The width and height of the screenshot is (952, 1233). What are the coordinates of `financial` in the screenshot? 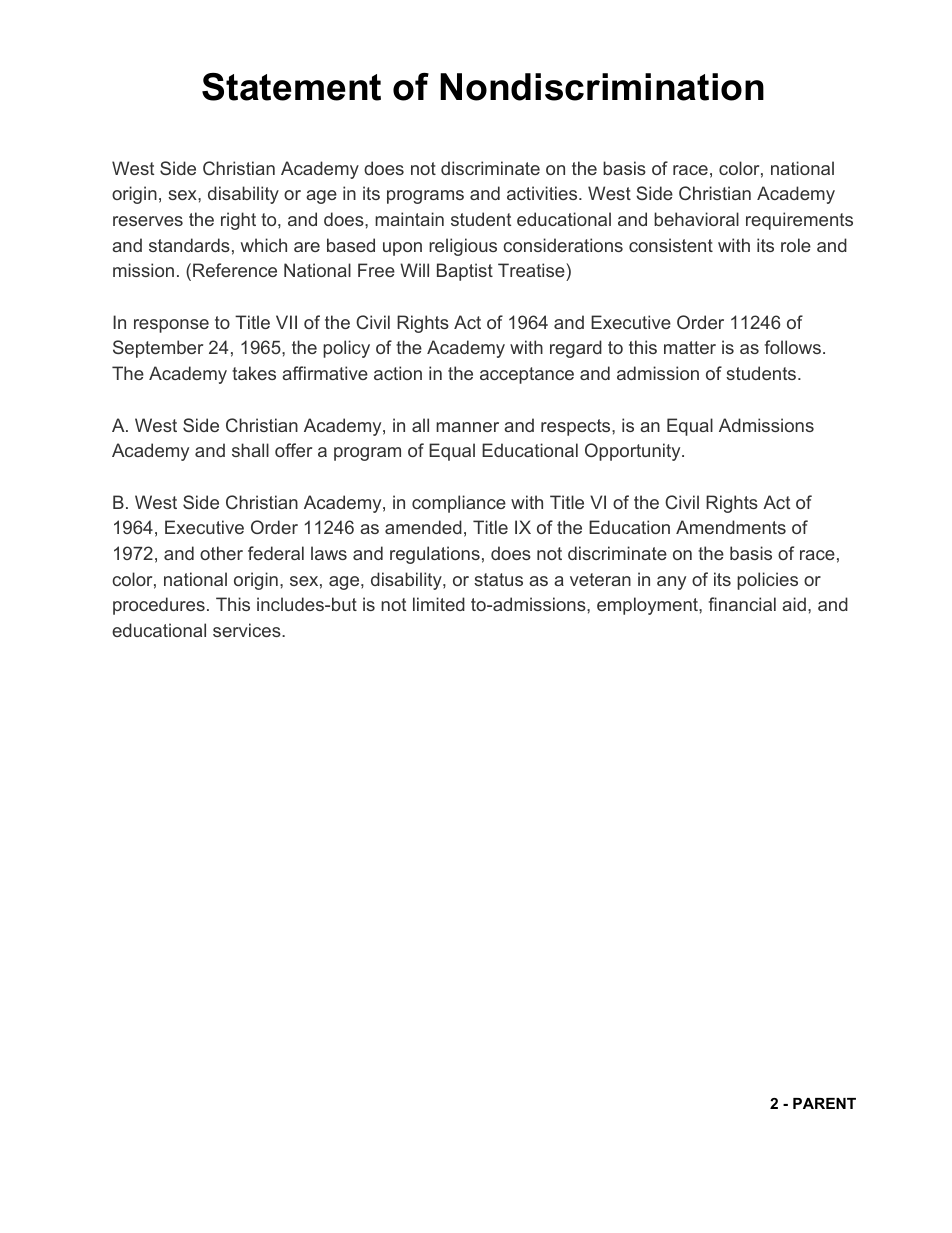 It's located at (742, 604).
